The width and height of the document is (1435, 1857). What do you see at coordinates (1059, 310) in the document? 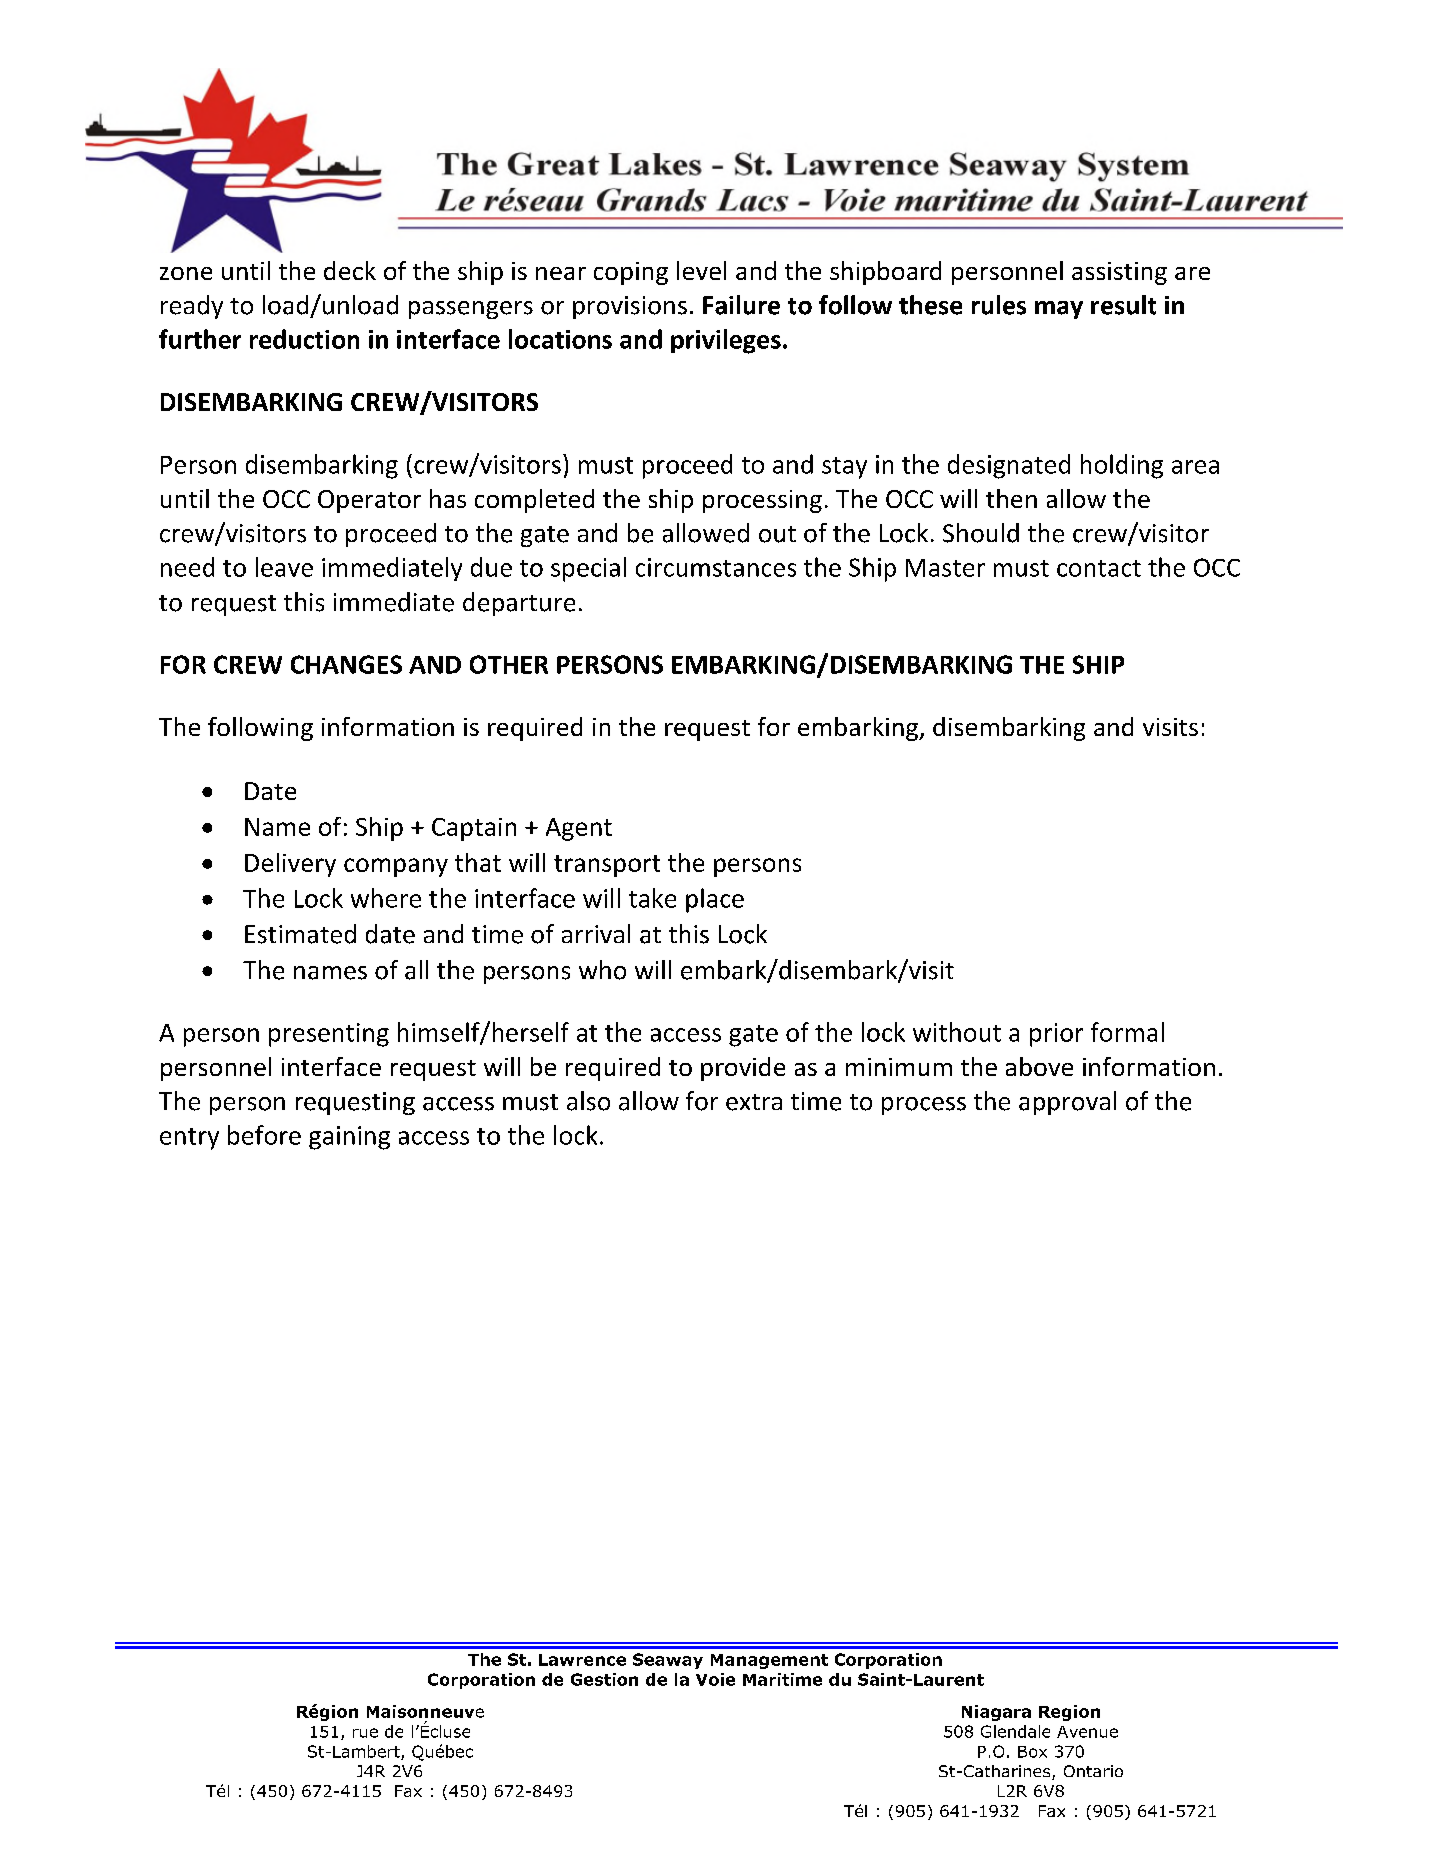
I see `may` at bounding box center [1059, 310].
